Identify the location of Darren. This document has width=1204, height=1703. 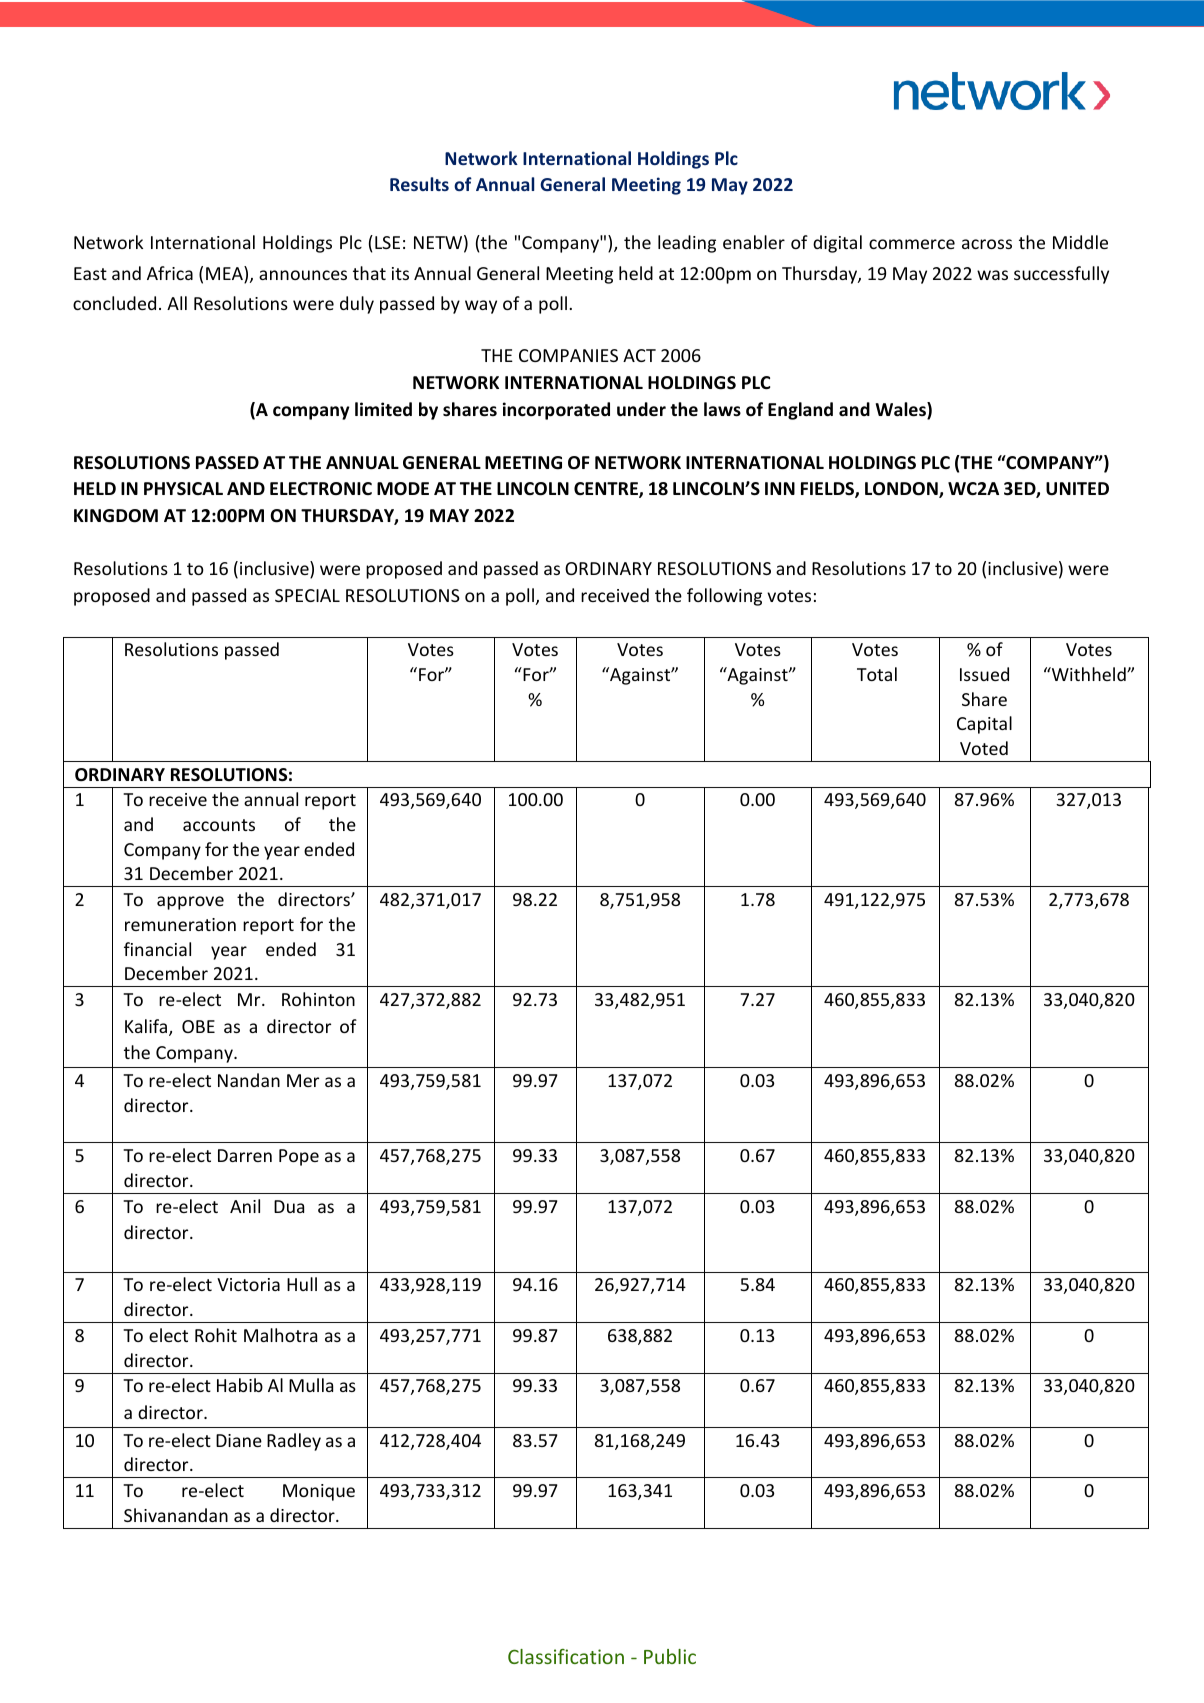
(245, 1155).
